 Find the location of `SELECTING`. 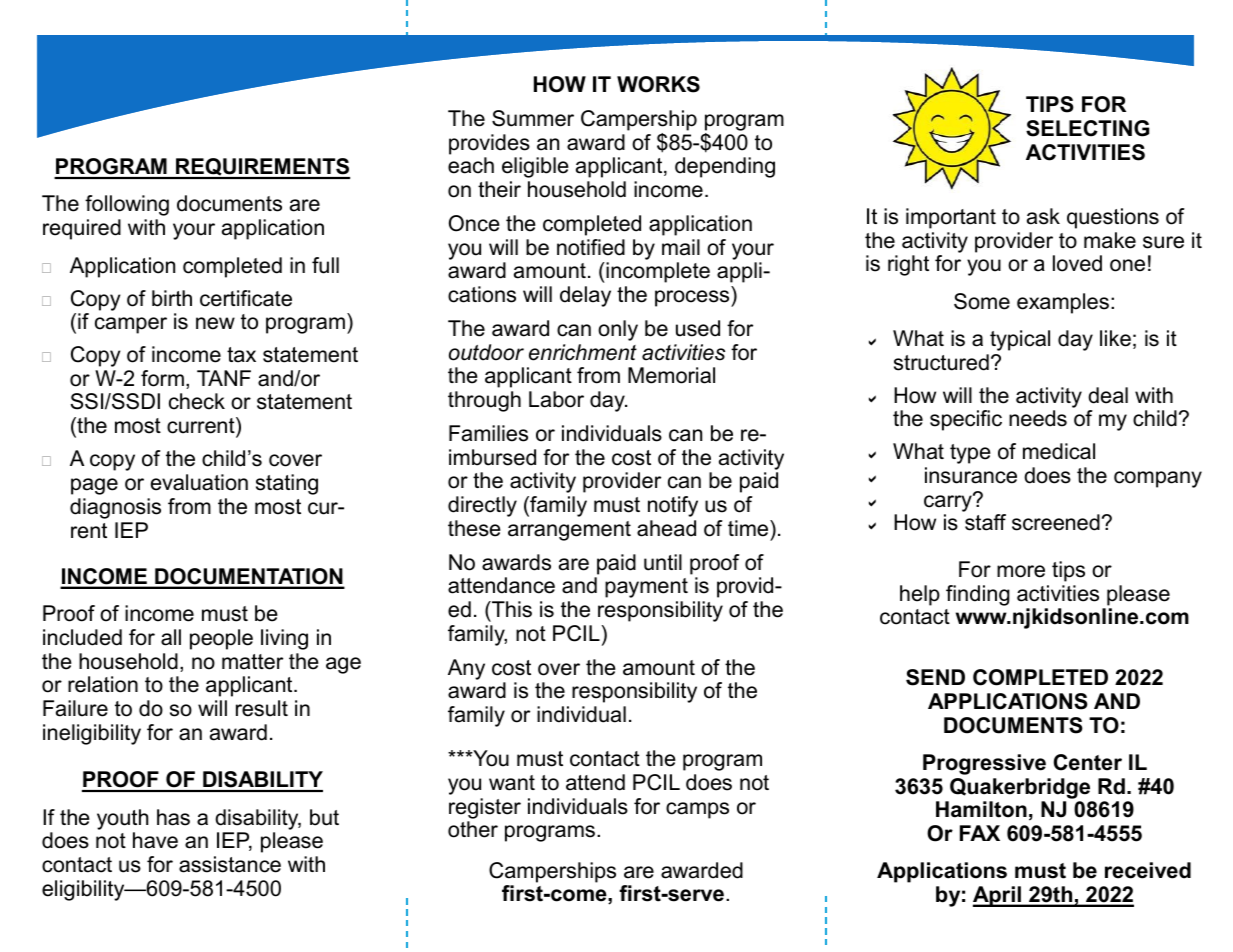

SELECTING is located at coordinates (1087, 128).
